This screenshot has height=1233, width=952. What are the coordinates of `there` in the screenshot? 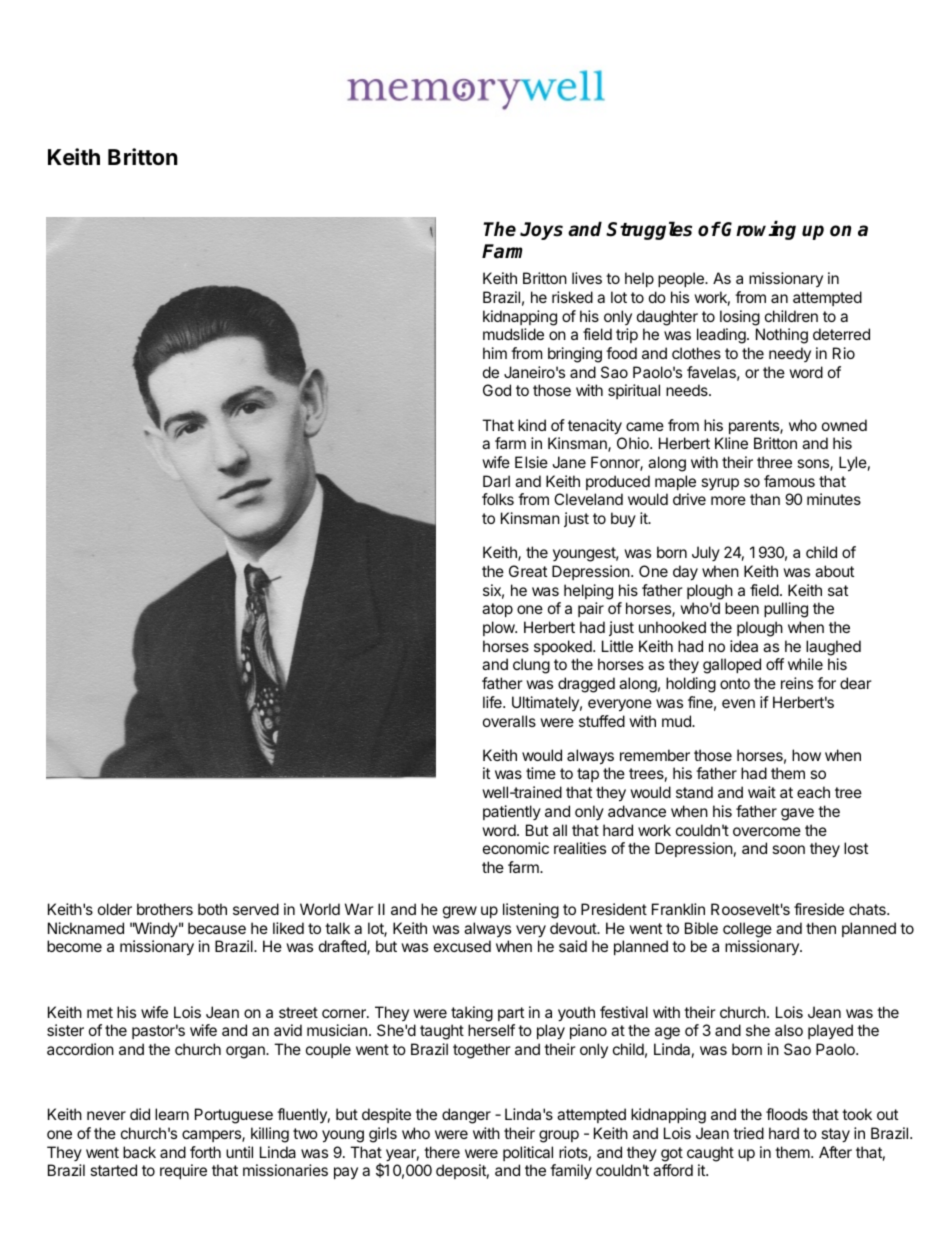 It's located at (442, 1152).
